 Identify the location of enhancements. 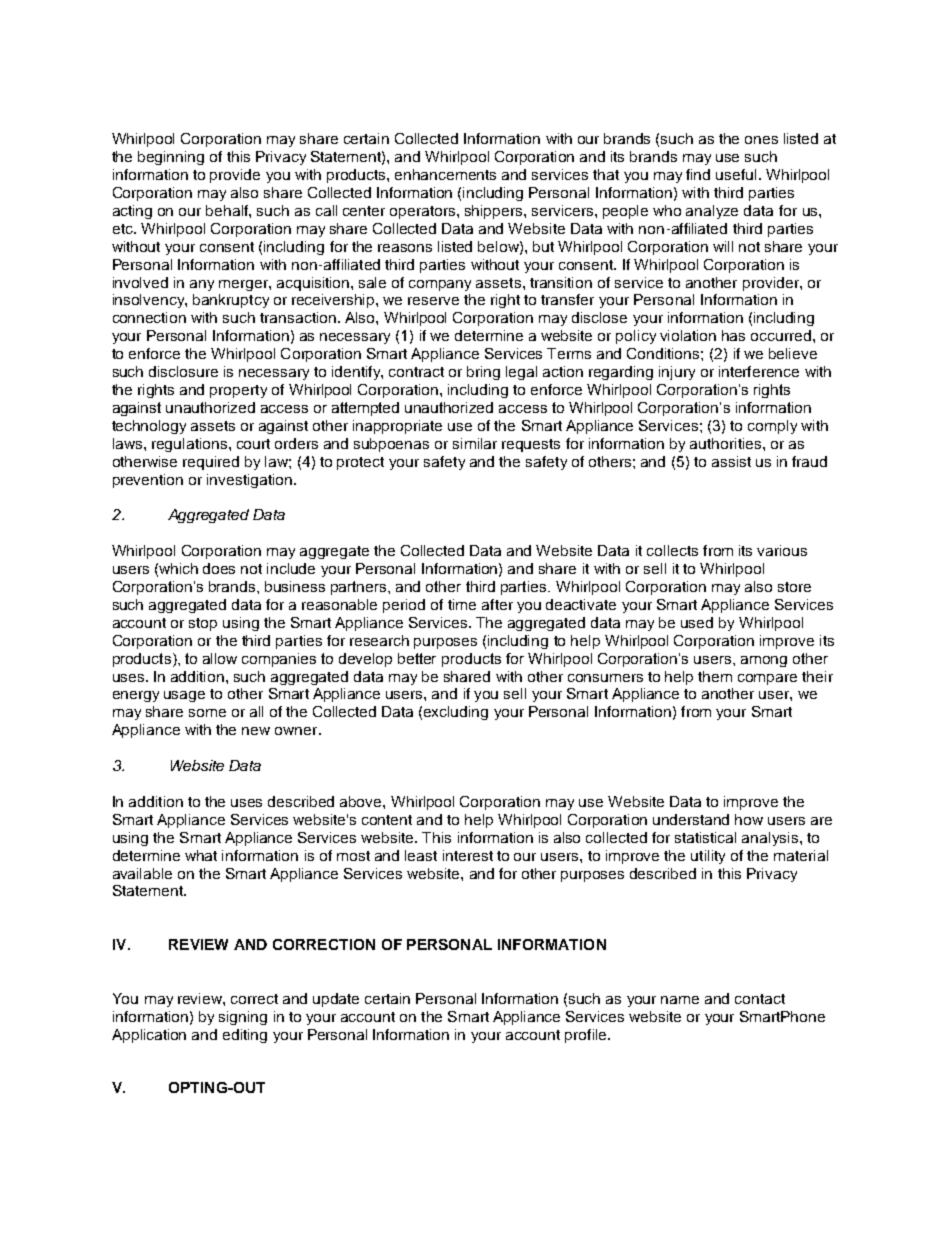
(445, 174).
